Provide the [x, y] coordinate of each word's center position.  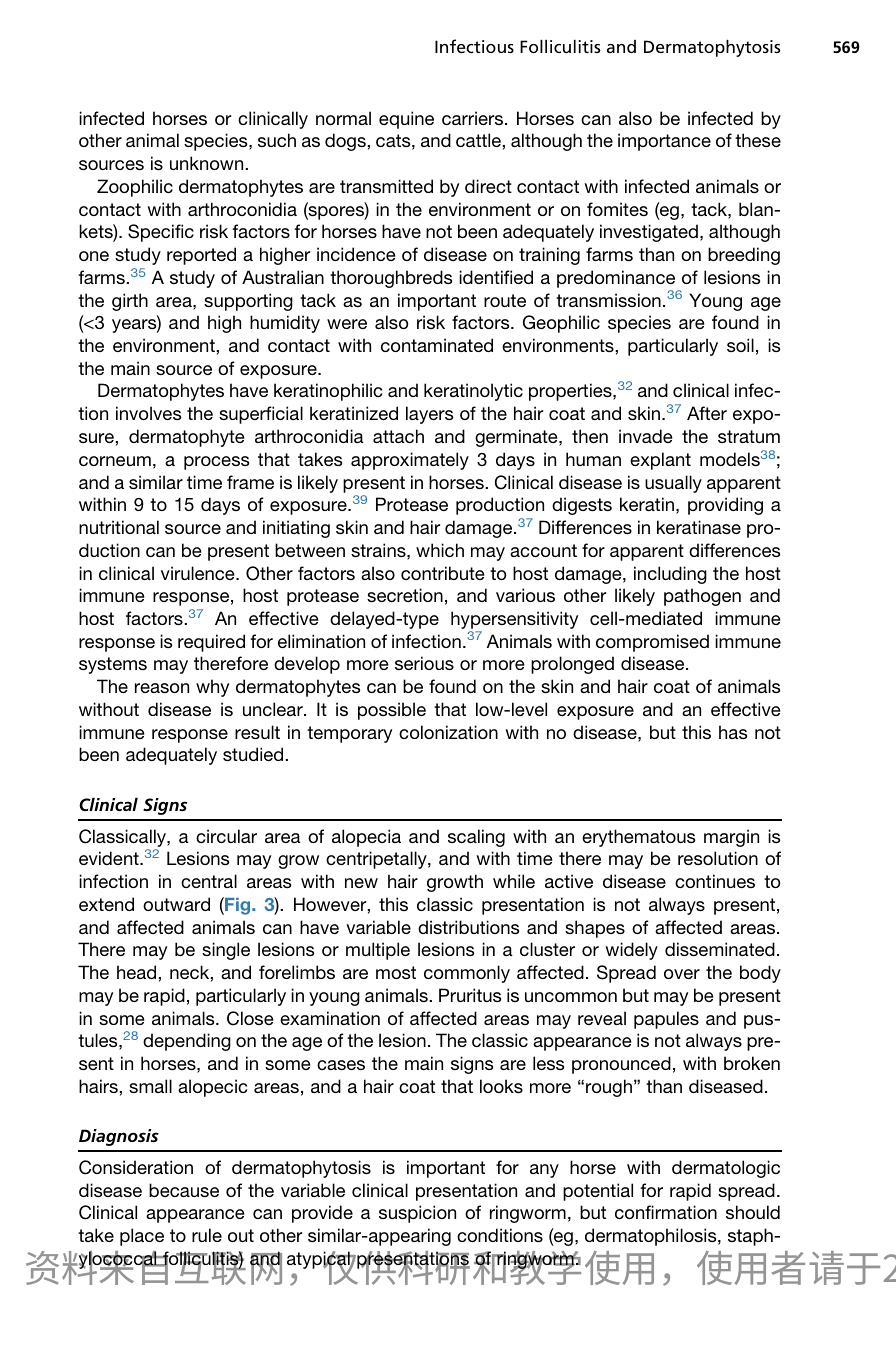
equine [406, 120]
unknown [208, 163]
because [184, 1190]
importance [664, 142]
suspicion [417, 1214]
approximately [410, 461]
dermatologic [726, 1169]
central [209, 881]
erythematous [638, 838]
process [216, 463]
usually [673, 484]
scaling [476, 838]
